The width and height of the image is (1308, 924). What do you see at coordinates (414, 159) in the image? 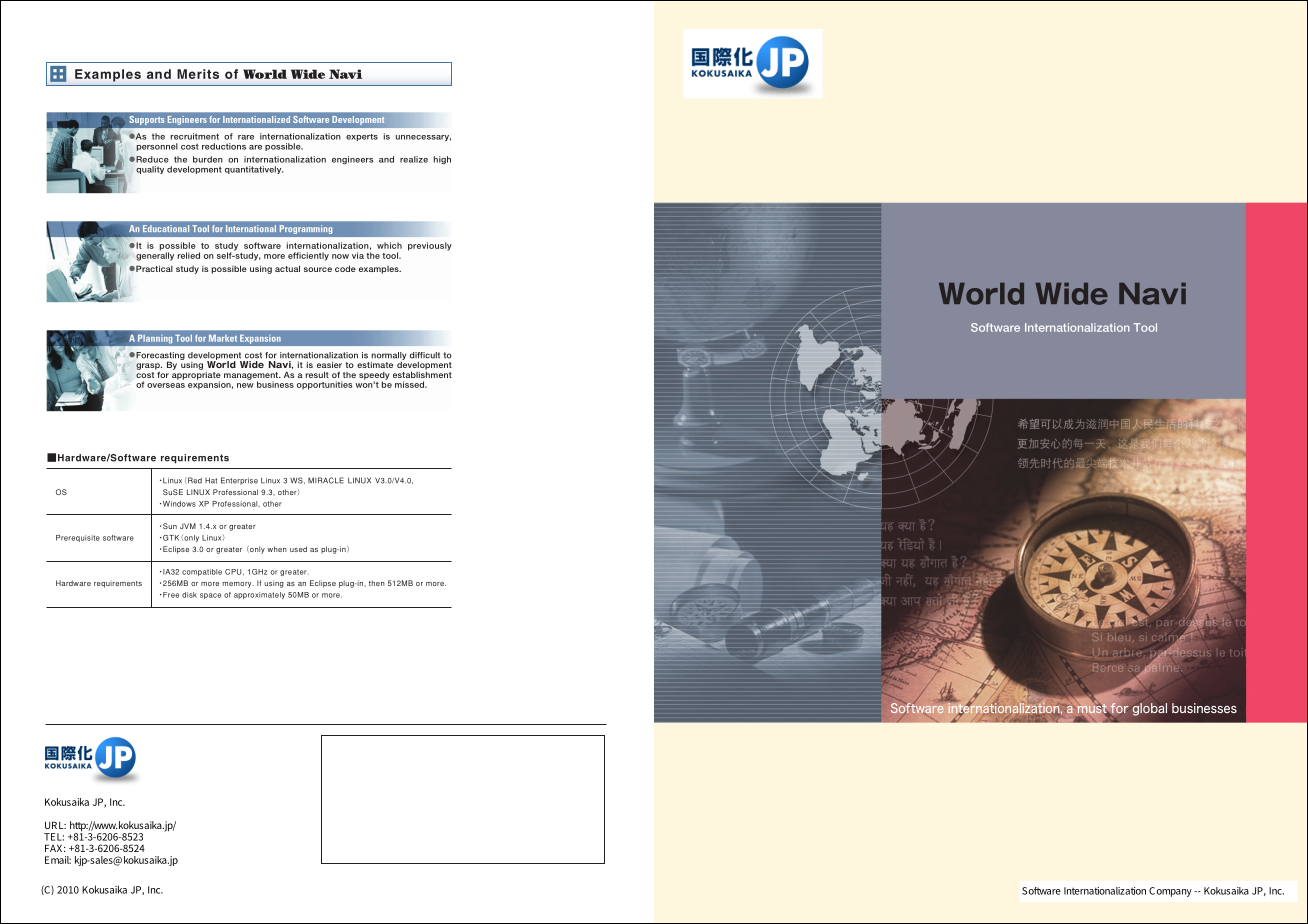
I see `realize` at bounding box center [414, 159].
